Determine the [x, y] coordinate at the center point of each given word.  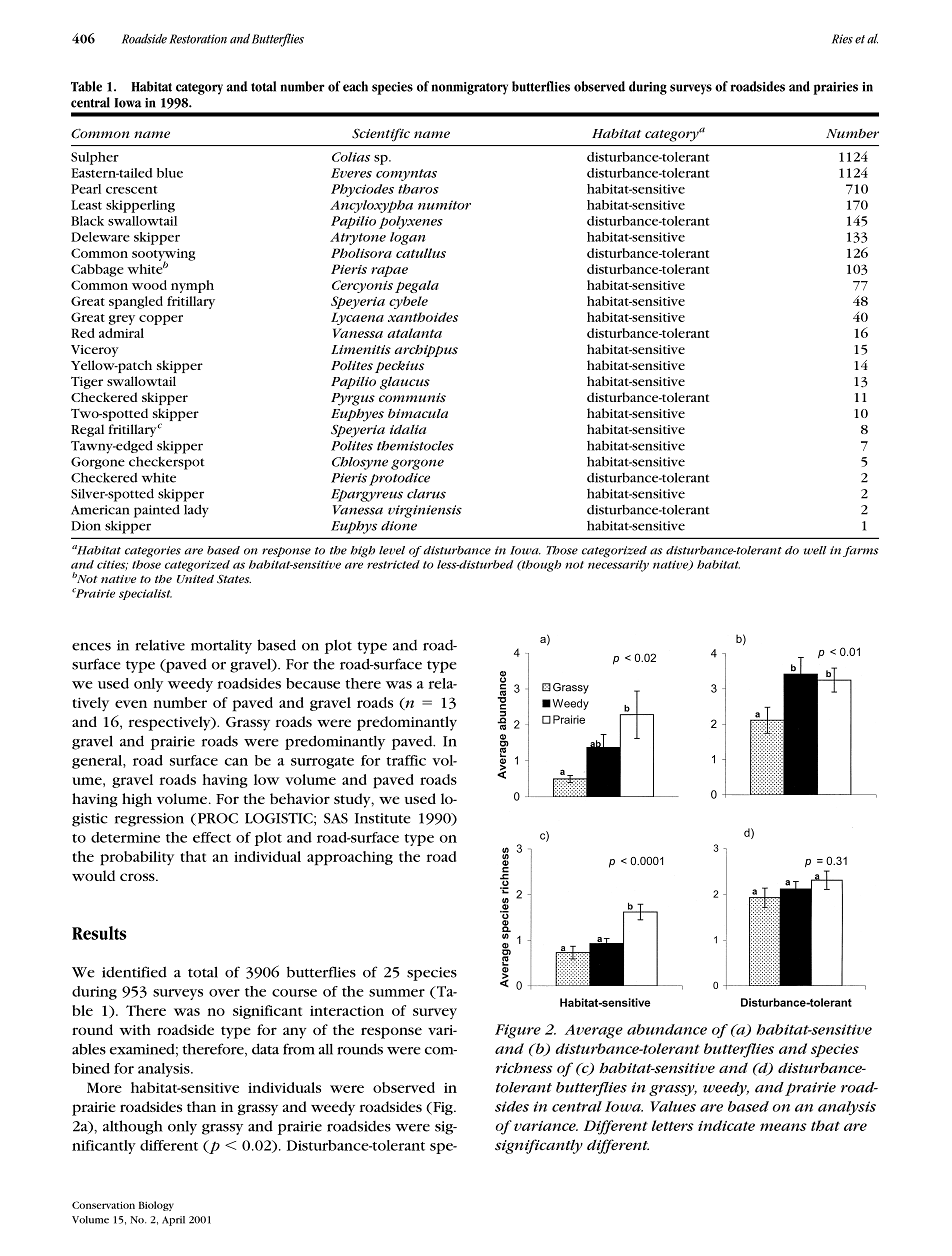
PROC [216, 819]
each [355, 86]
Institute [383, 818]
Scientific [381, 135]
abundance [667, 1029]
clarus [426, 494]
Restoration [198, 39]
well [815, 550]
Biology [156, 1206]
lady [196, 511]
